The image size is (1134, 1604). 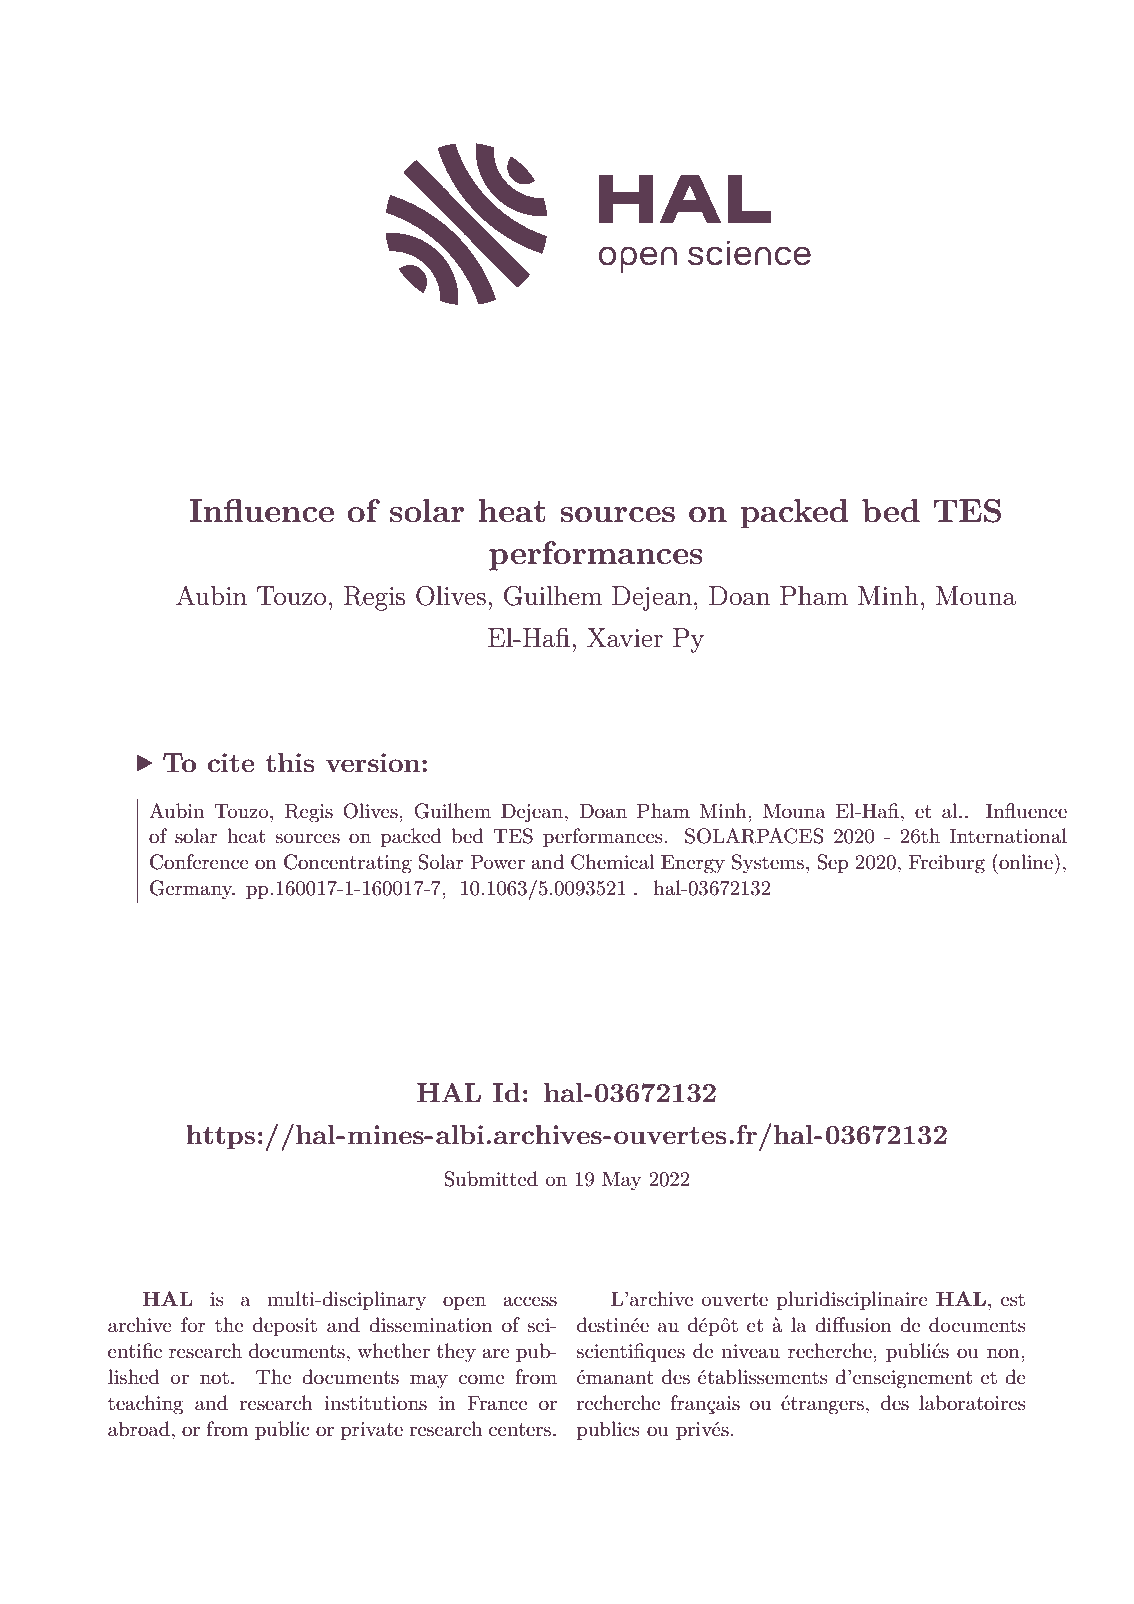 What do you see at coordinates (192, 889) in the screenshot?
I see `Germany` at bounding box center [192, 889].
